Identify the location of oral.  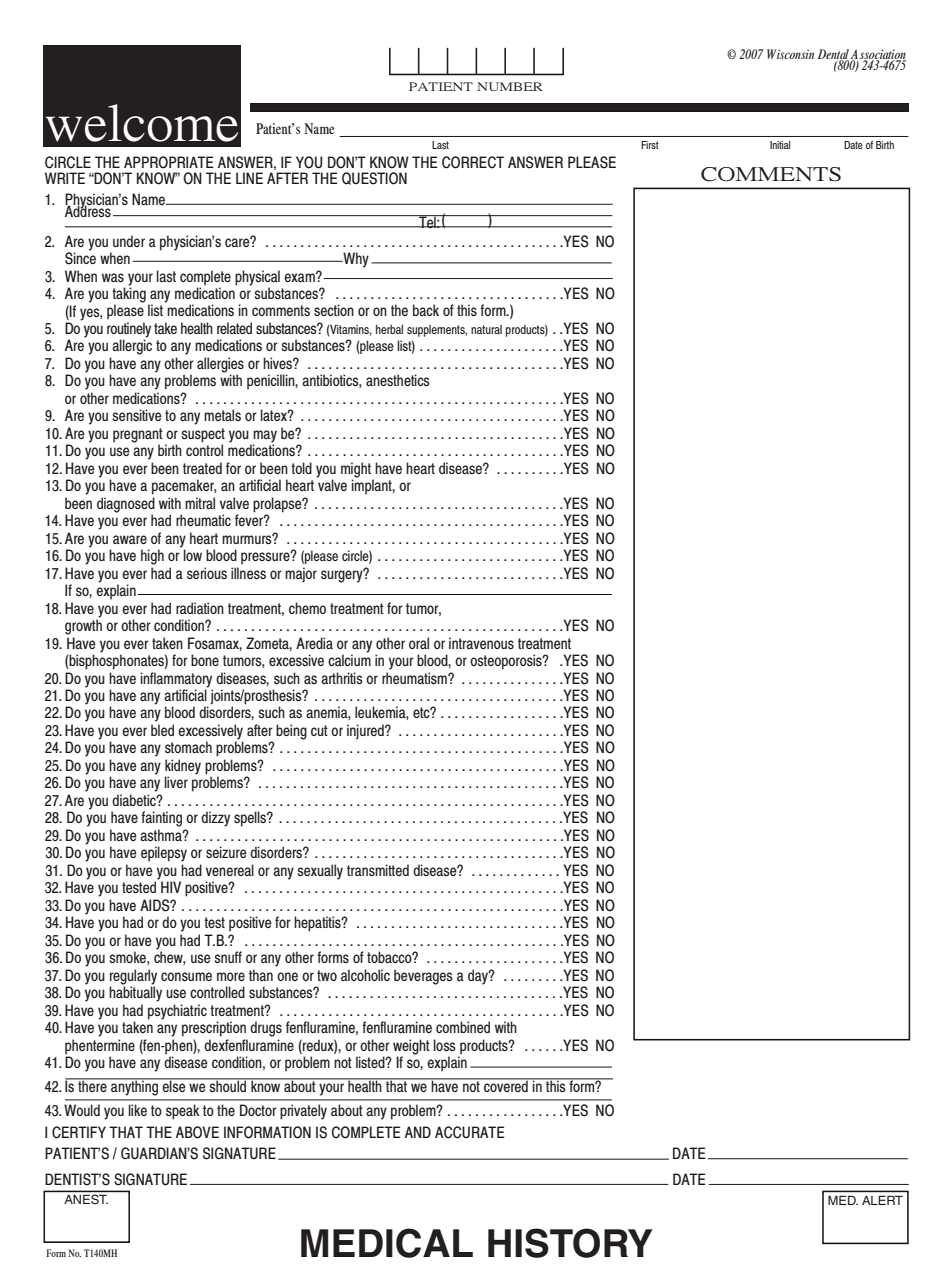
(419, 643).
